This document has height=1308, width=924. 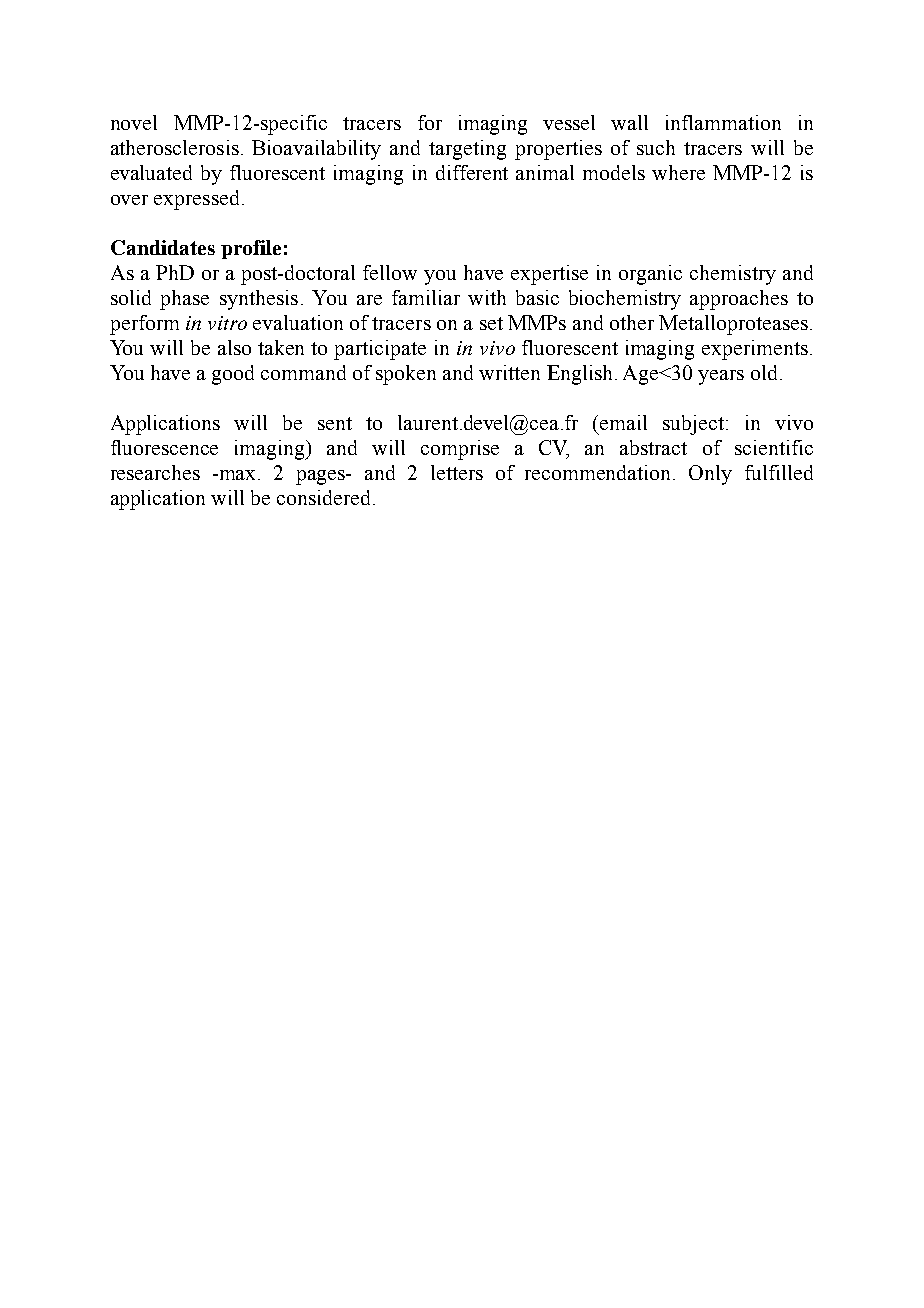 What do you see at coordinates (678, 172) in the document?
I see `where` at bounding box center [678, 172].
